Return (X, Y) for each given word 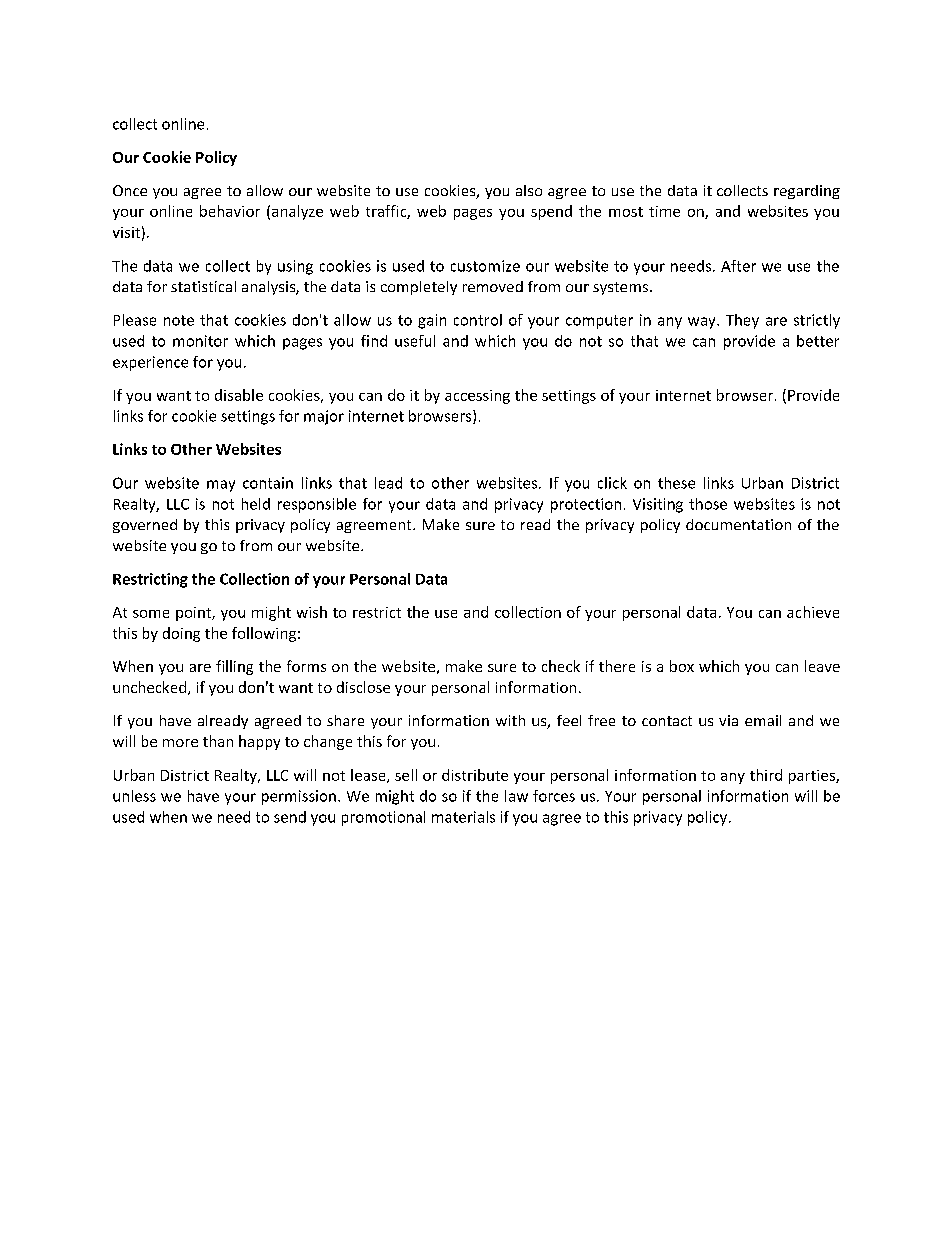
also (529, 190)
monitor (200, 341)
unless (134, 796)
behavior (230, 211)
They (742, 321)
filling (234, 667)
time (664, 211)
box (682, 666)
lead (388, 483)
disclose (363, 687)
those (708, 504)
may (221, 486)
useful (415, 341)
